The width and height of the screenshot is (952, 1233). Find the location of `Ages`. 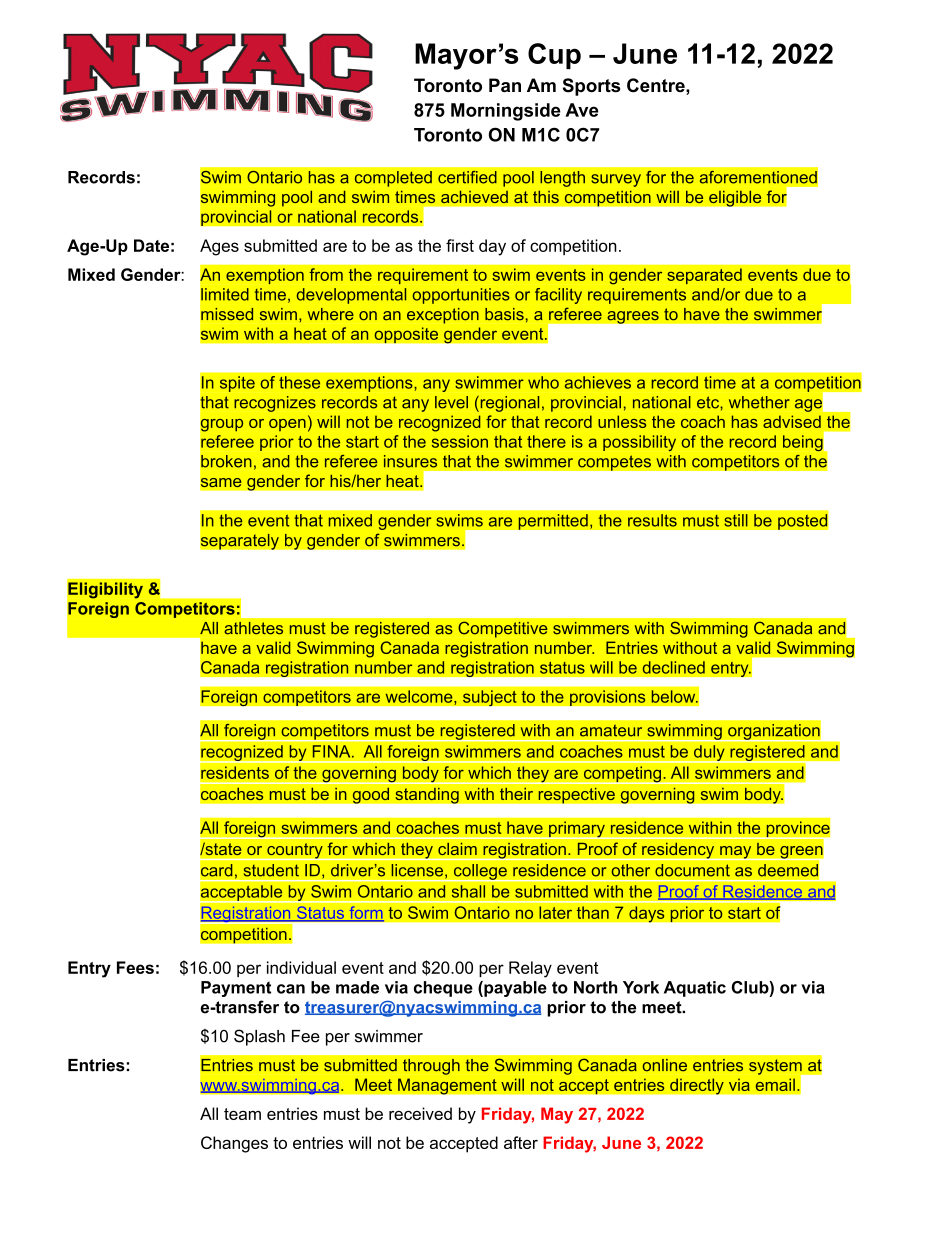

Ages is located at coordinates (219, 247).
